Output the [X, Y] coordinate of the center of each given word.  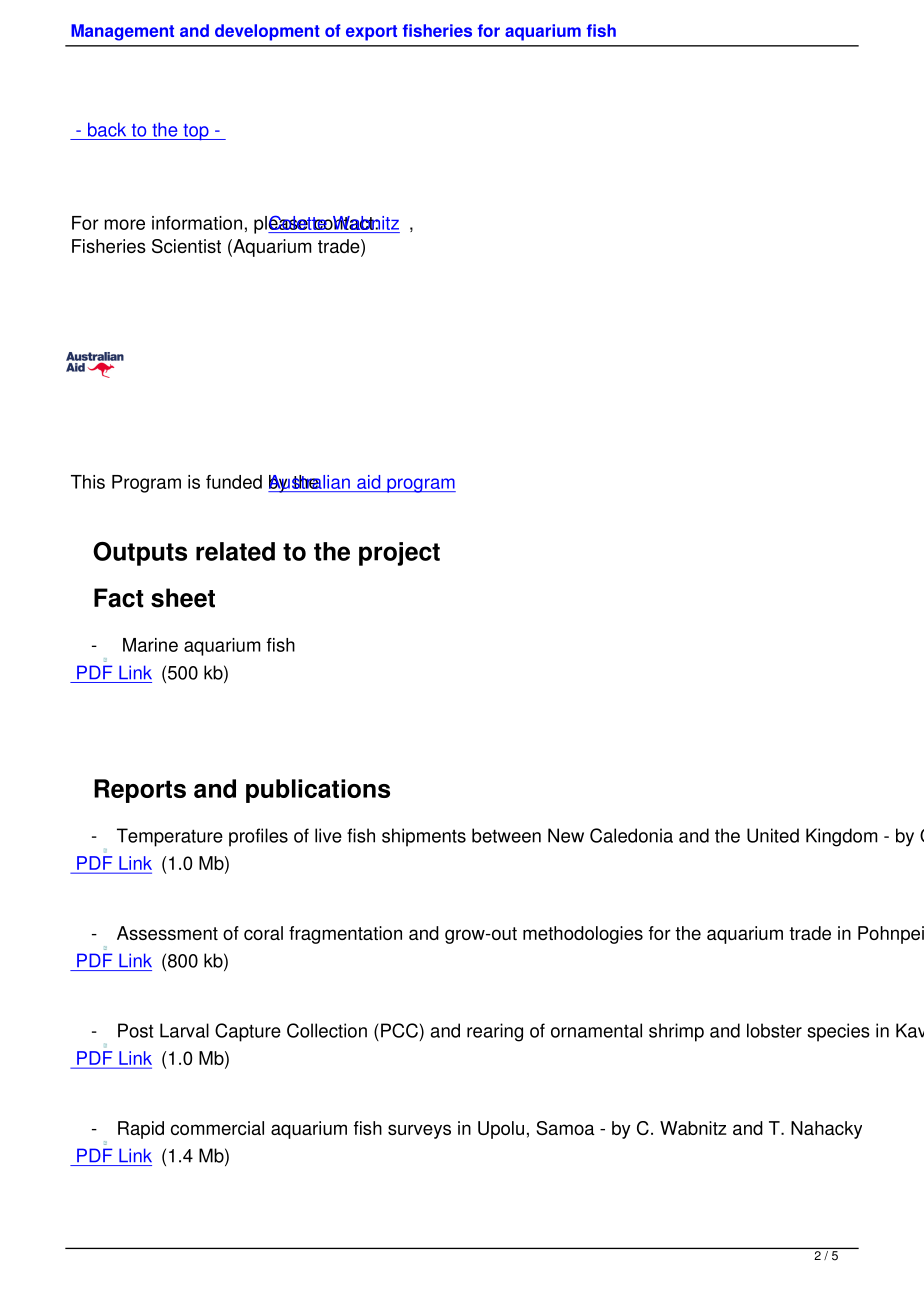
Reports [140, 791]
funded [234, 482]
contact [344, 223]
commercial [217, 1128]
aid [368, 482]
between [506, 835]
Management [122, 32]
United [773, 835]
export [371, 33]
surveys [419, 1131]
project [399, 554]
